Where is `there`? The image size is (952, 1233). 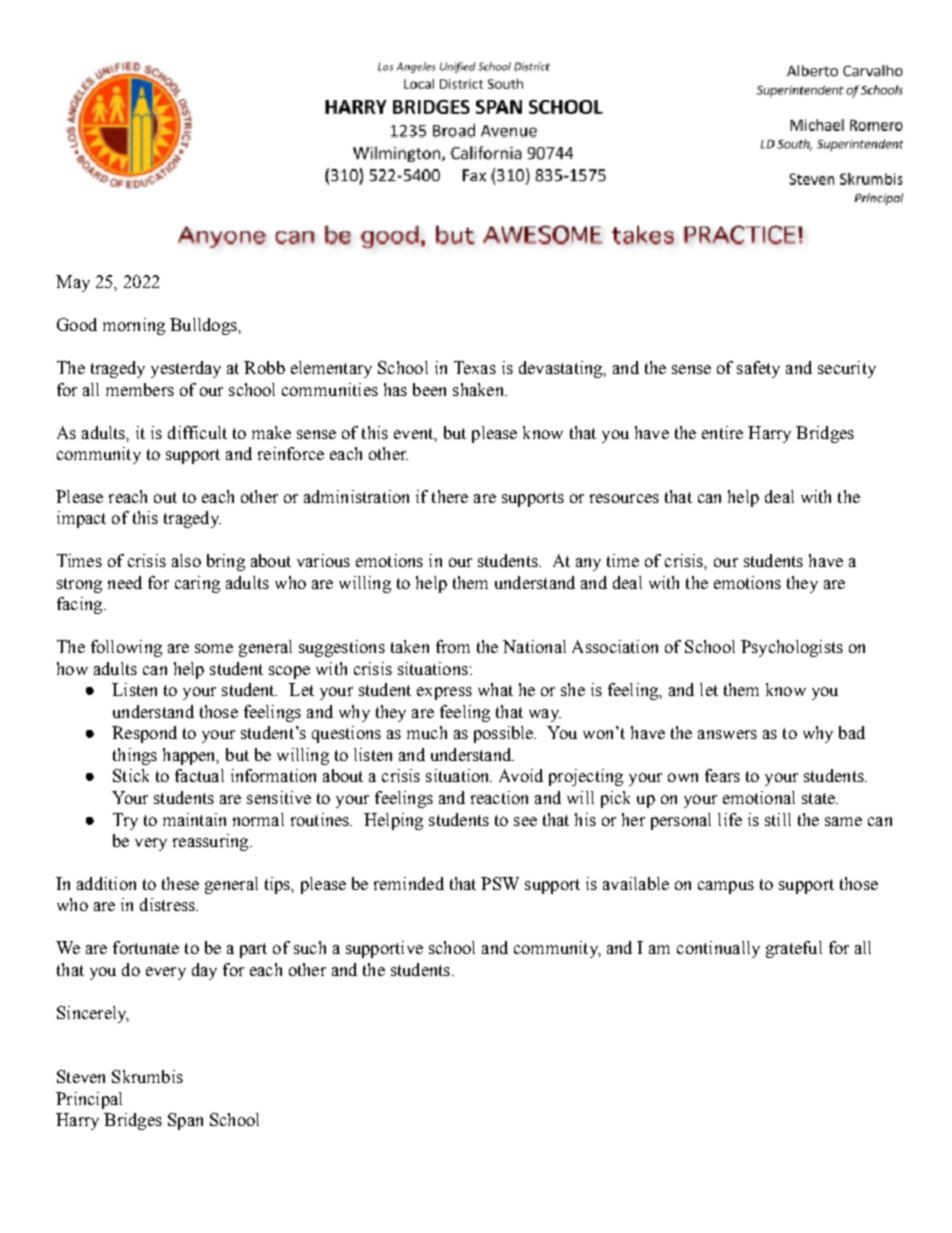 there is located at coordinates (450, 496).
